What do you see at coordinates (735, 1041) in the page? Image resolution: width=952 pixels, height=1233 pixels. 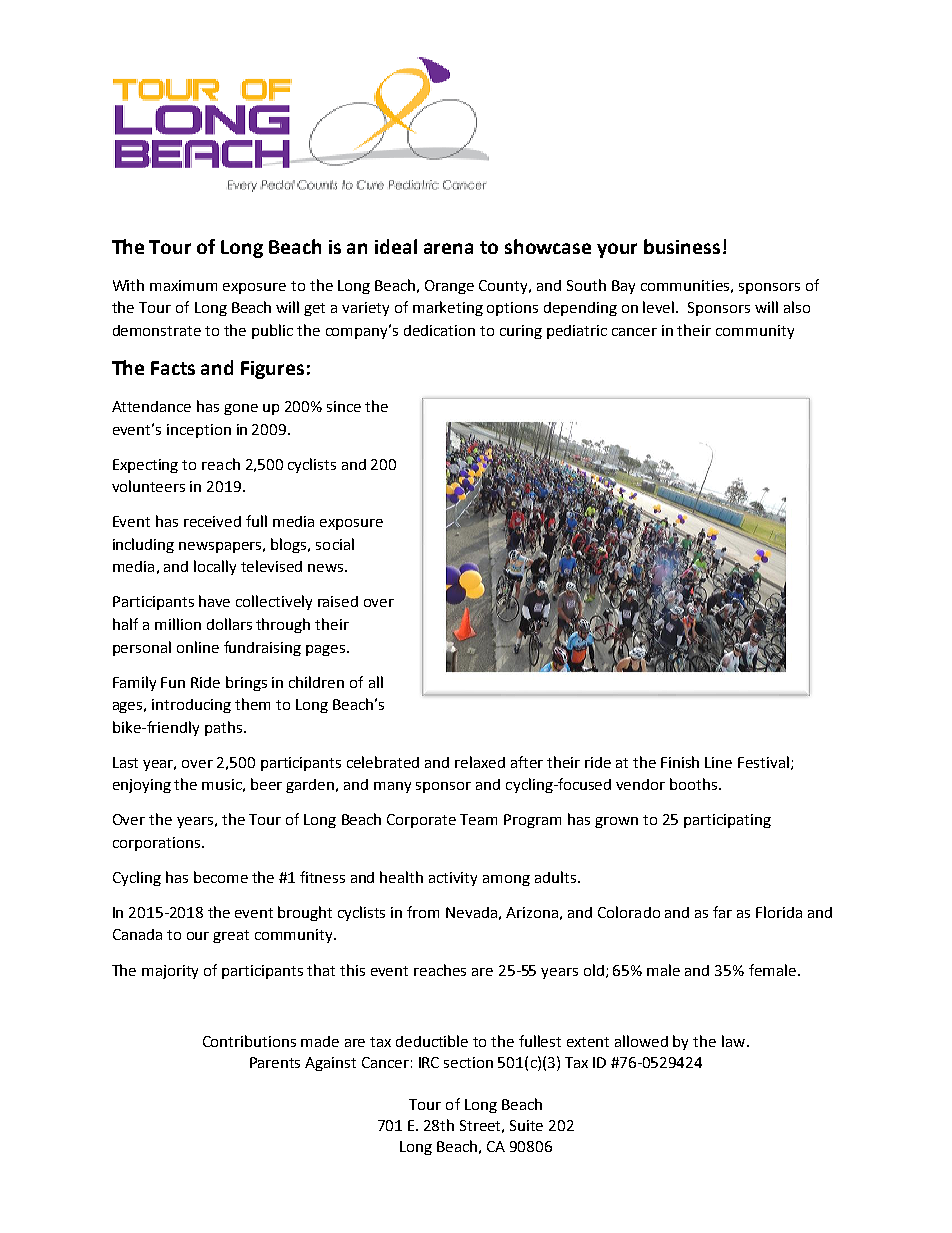 I see `law` at bounding box center [735, 1041].
